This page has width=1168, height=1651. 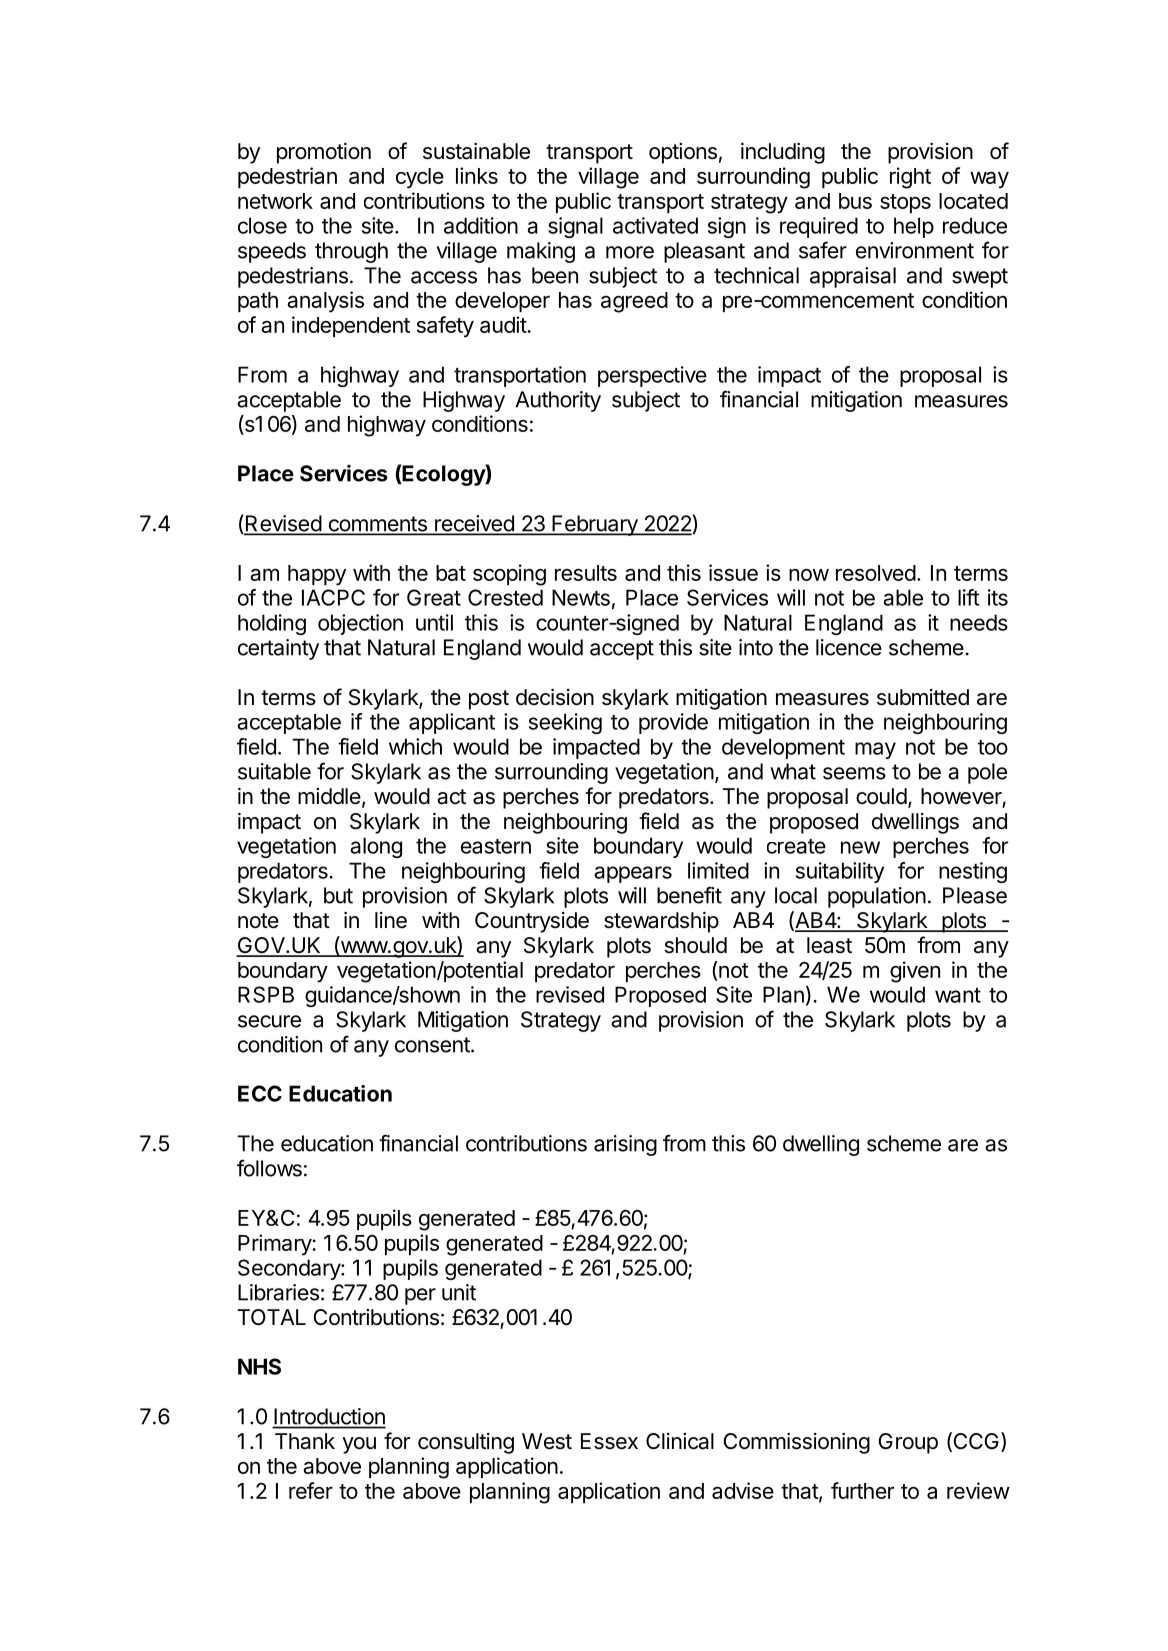 What do you see at coordinates (905, 203) in the page?
I see `stops` at bounding box center [905, 203].
